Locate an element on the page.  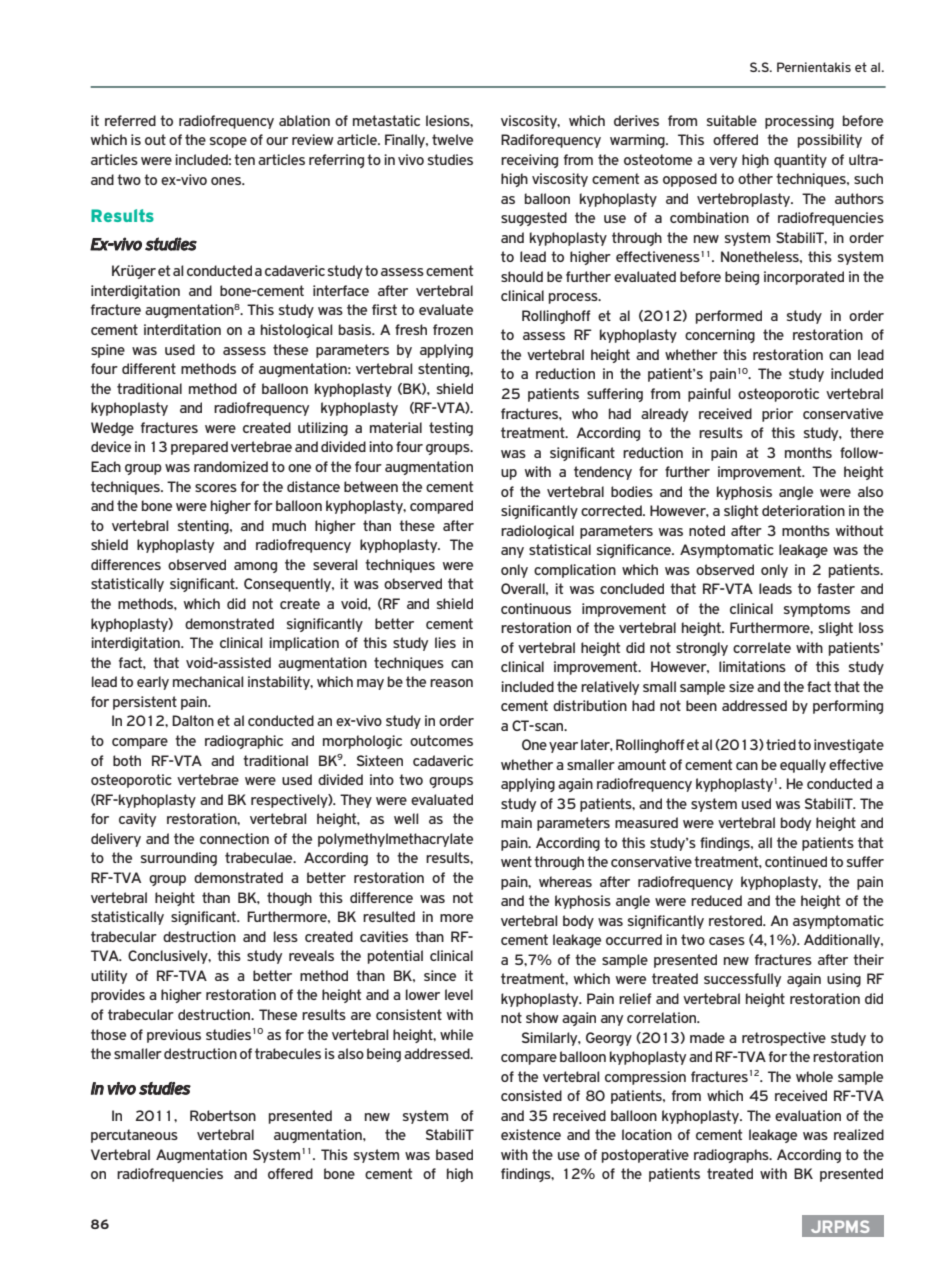
among is located at coordinates (255, 567).
